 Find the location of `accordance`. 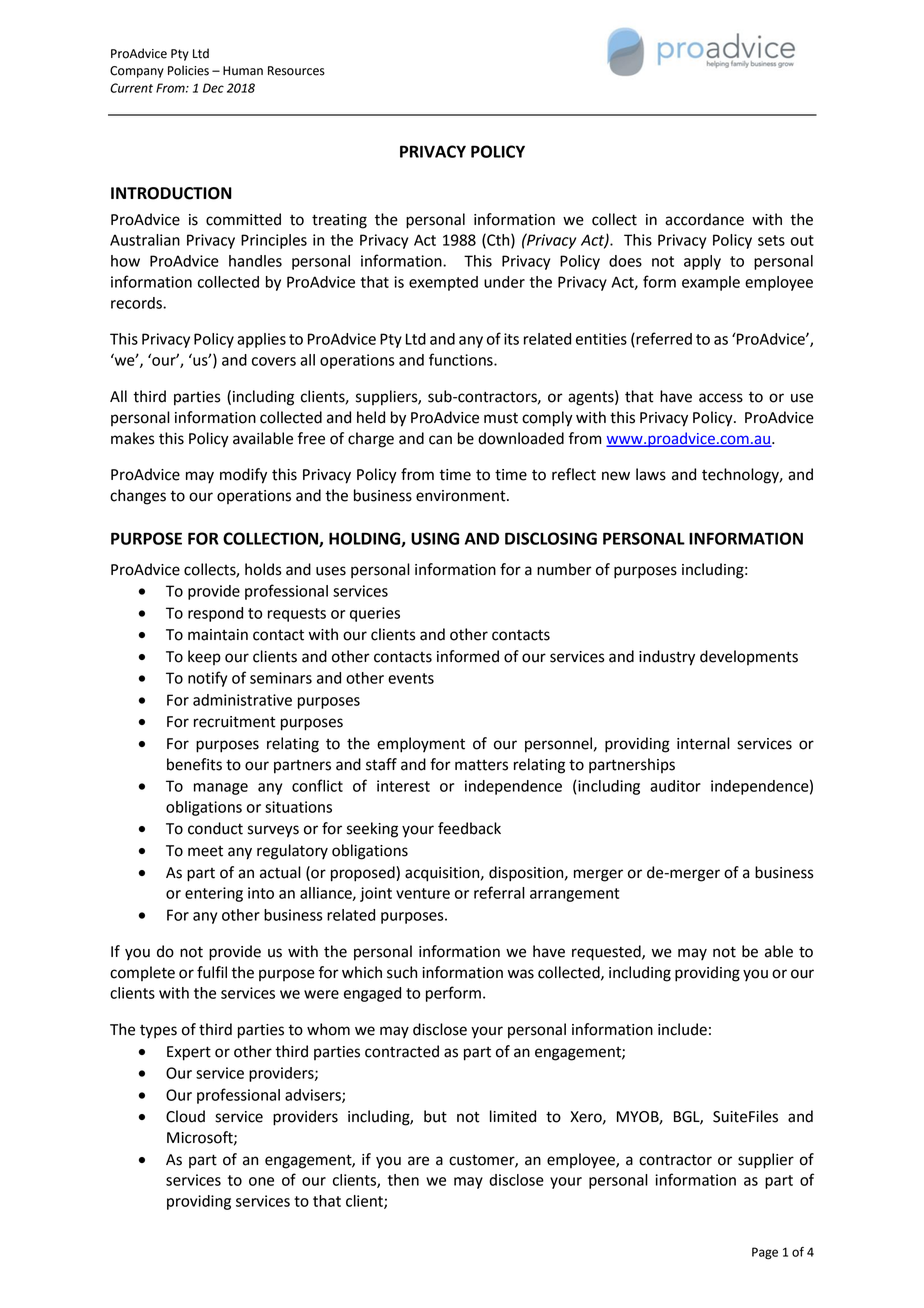

accordance is located at coordinates (704, 219).
